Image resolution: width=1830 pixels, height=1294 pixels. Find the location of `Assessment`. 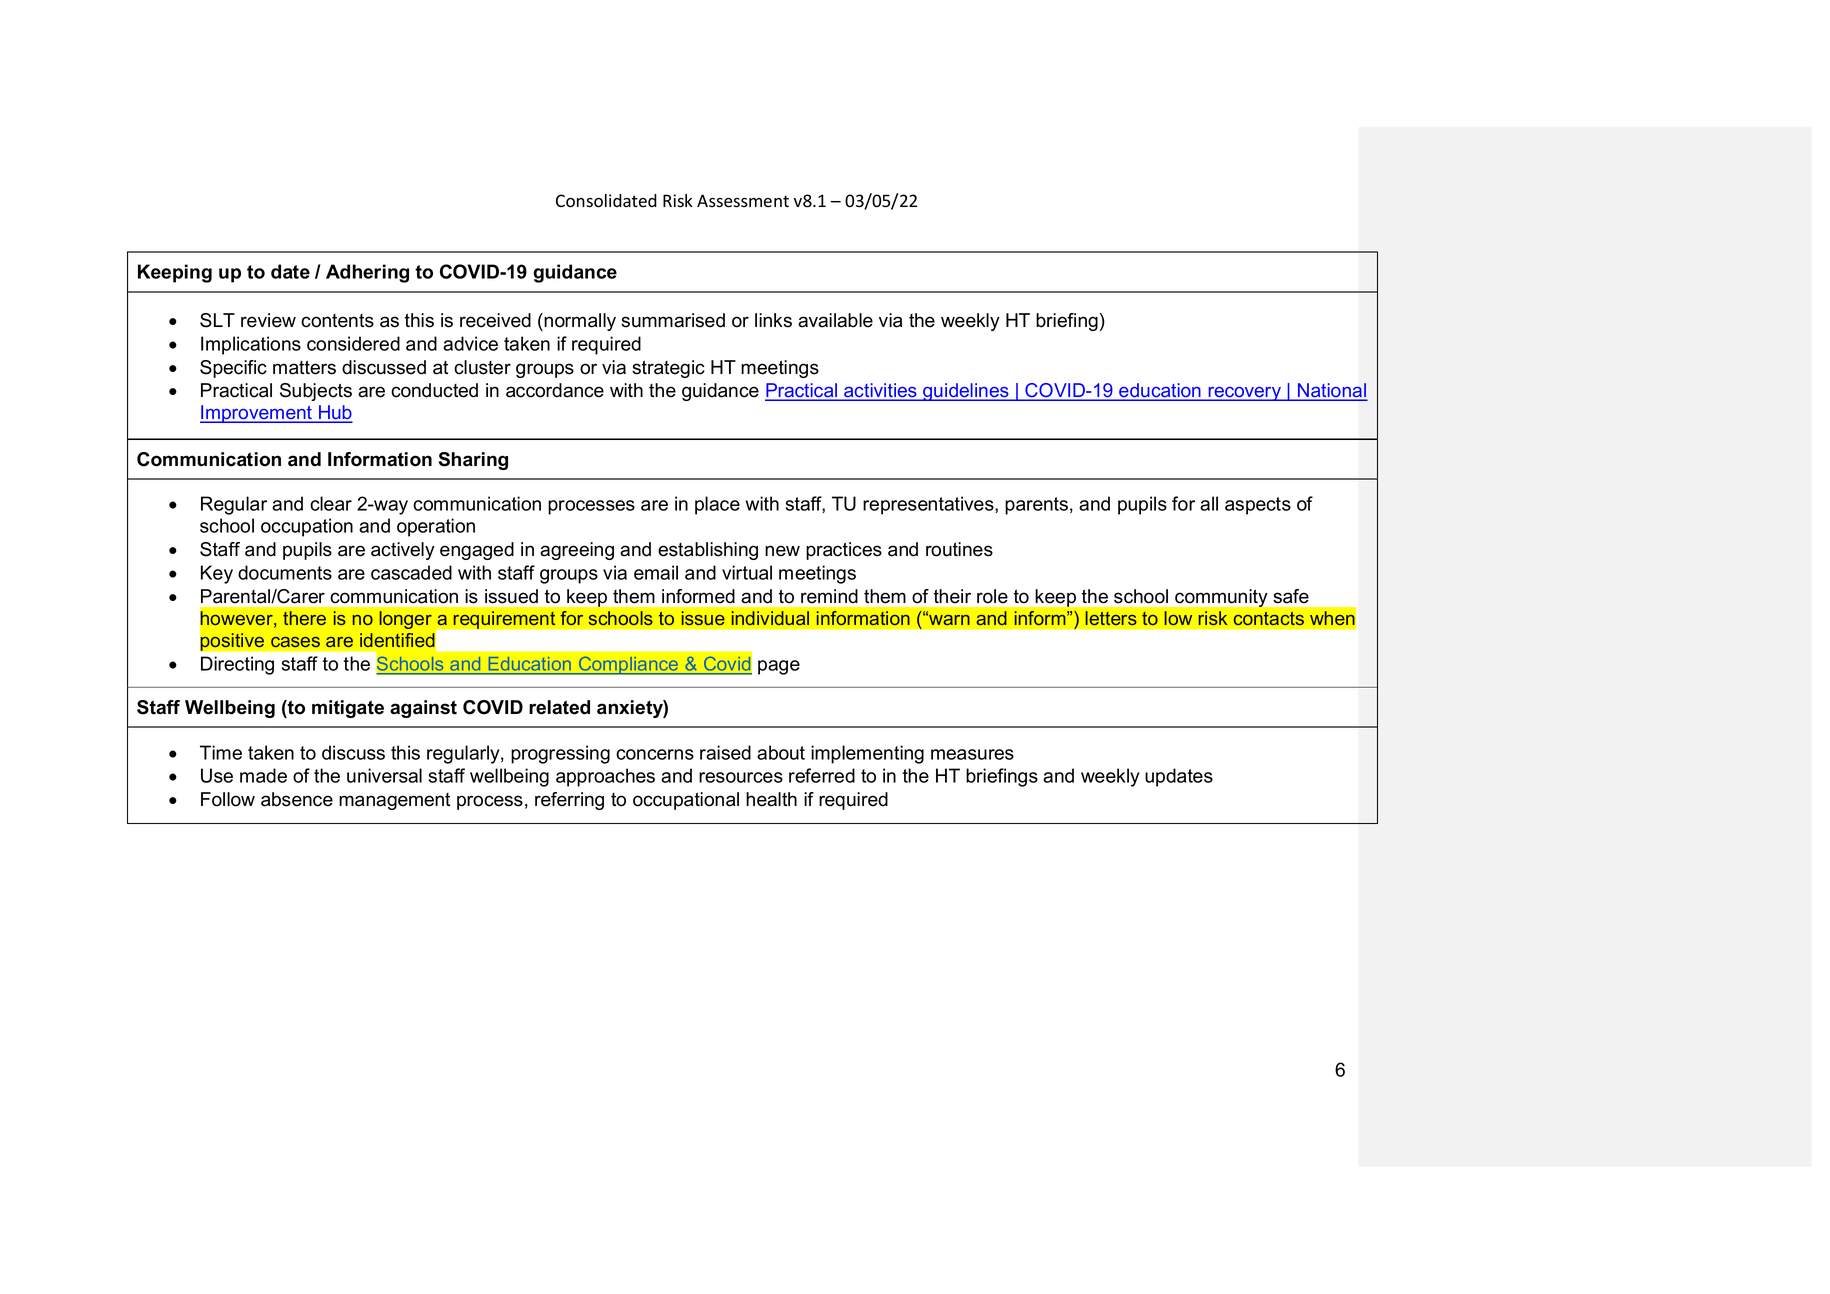

Assessment is located at coordinates (743, 201).
